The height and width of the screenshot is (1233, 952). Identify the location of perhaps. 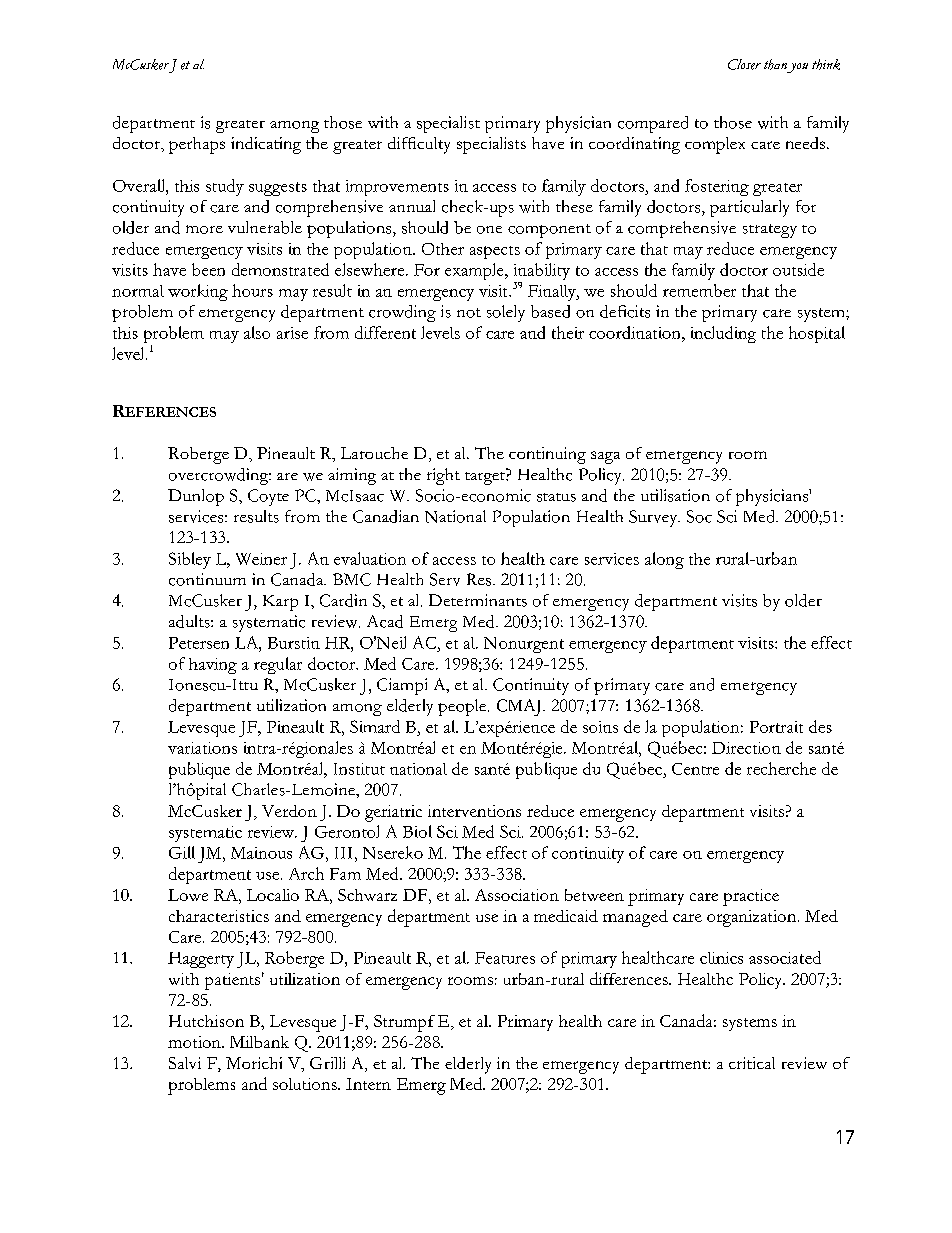
(197, 145).
